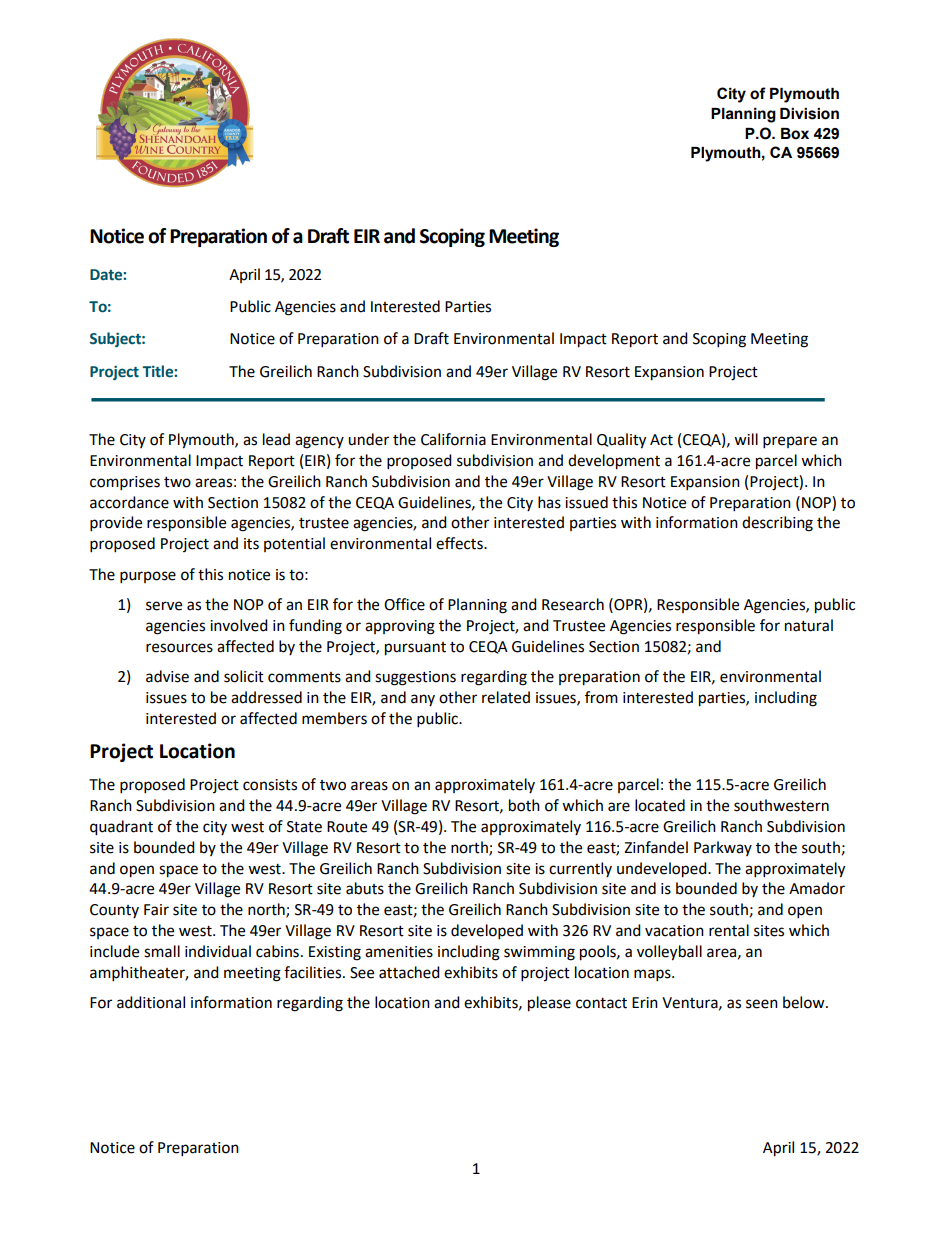 Image resolution: width=952 pixels, height=1233 pixels. Describe the element at coordinates (167, 676) in the screenshot. I see `advise` at that location.
